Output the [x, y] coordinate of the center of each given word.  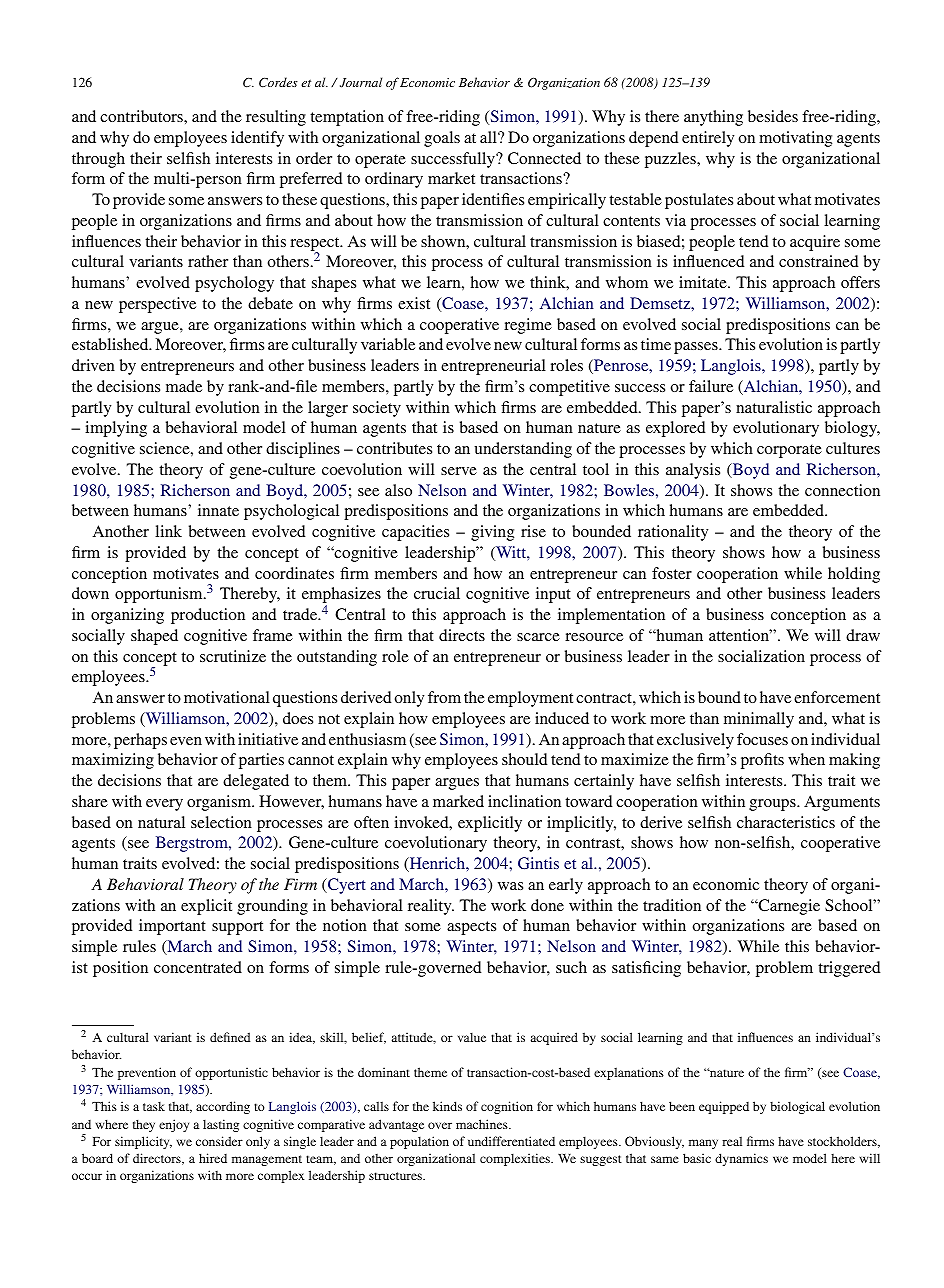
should [524, 759]
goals [442, 139]
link [168, 531]
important [172, 927]
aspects [471, 928]
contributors [142, 116]
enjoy [174, 1125]
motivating [795, 139]
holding [854, 575]
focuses [762, 739]
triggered [849, 969]
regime [528, 326]
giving [492, 533]
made [184, 386]
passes [697, 348]
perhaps [140, 741]
